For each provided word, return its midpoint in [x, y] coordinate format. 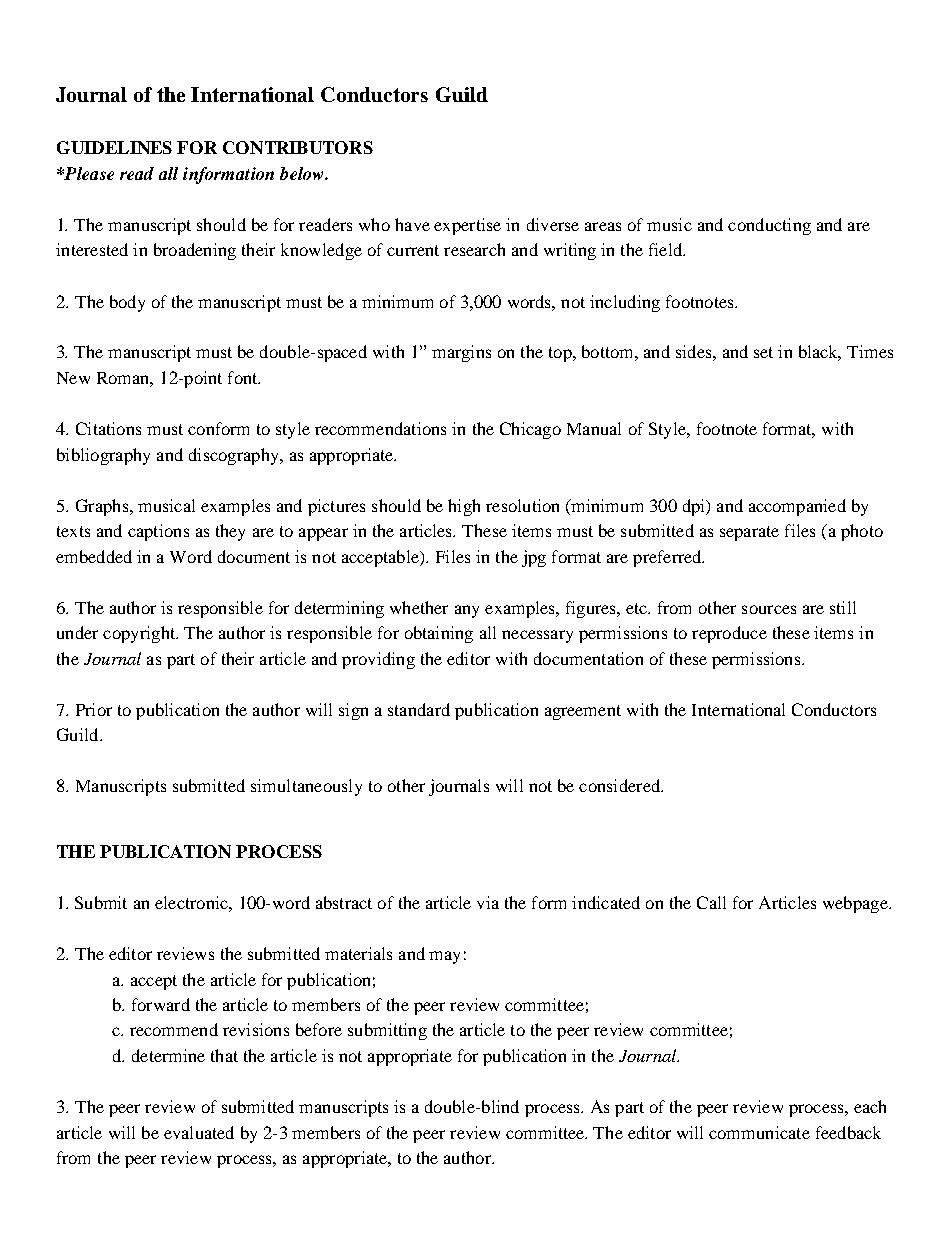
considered [620, 785]
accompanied [797, 507]
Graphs [103, 507]
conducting [769, 226]
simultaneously [306, 787]
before [319, 1029]
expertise [467, 226]
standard [419, 709]
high [464, 507]
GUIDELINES [114, 147]
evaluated [199, 1132]
